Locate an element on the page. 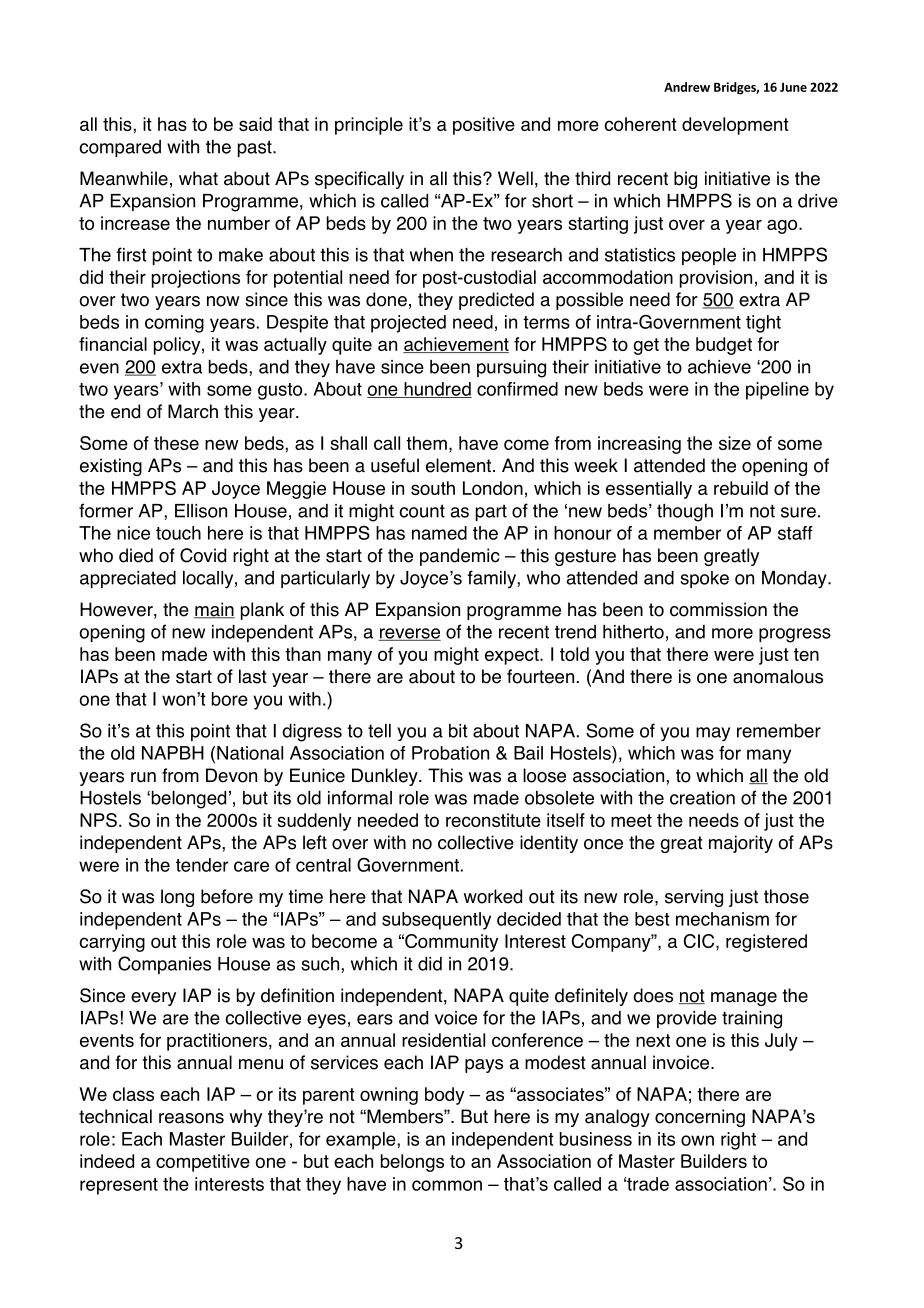 Image resolution: width=924 pixels, height=1308 pixels. mechanism is located at coordinates (722, 919).
